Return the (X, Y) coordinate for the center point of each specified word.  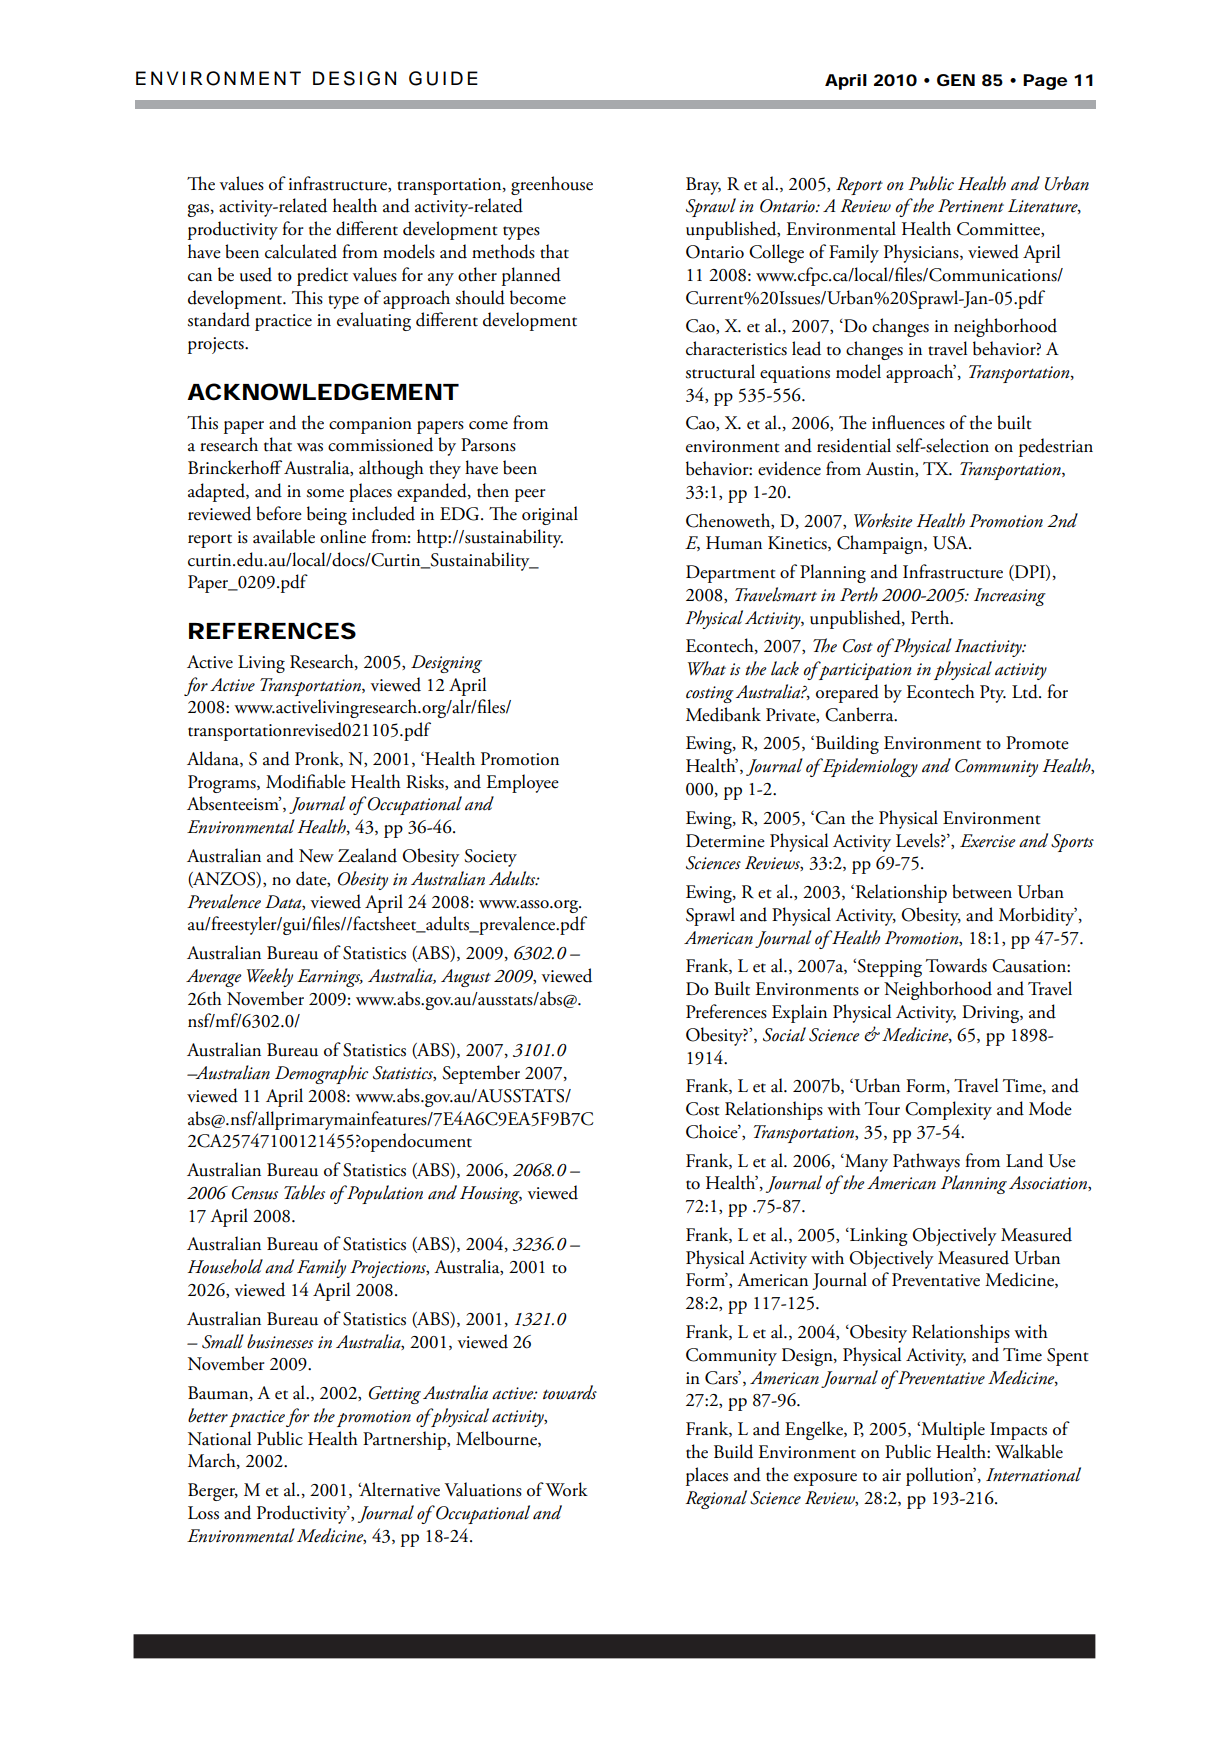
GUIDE (443, 78)
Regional (716, 1499)
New (316, 856)
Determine (725, 841)
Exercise (988, 841)
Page (1045, 82)
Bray (703, 186)
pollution (941, 1476)
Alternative (399, 1489)
